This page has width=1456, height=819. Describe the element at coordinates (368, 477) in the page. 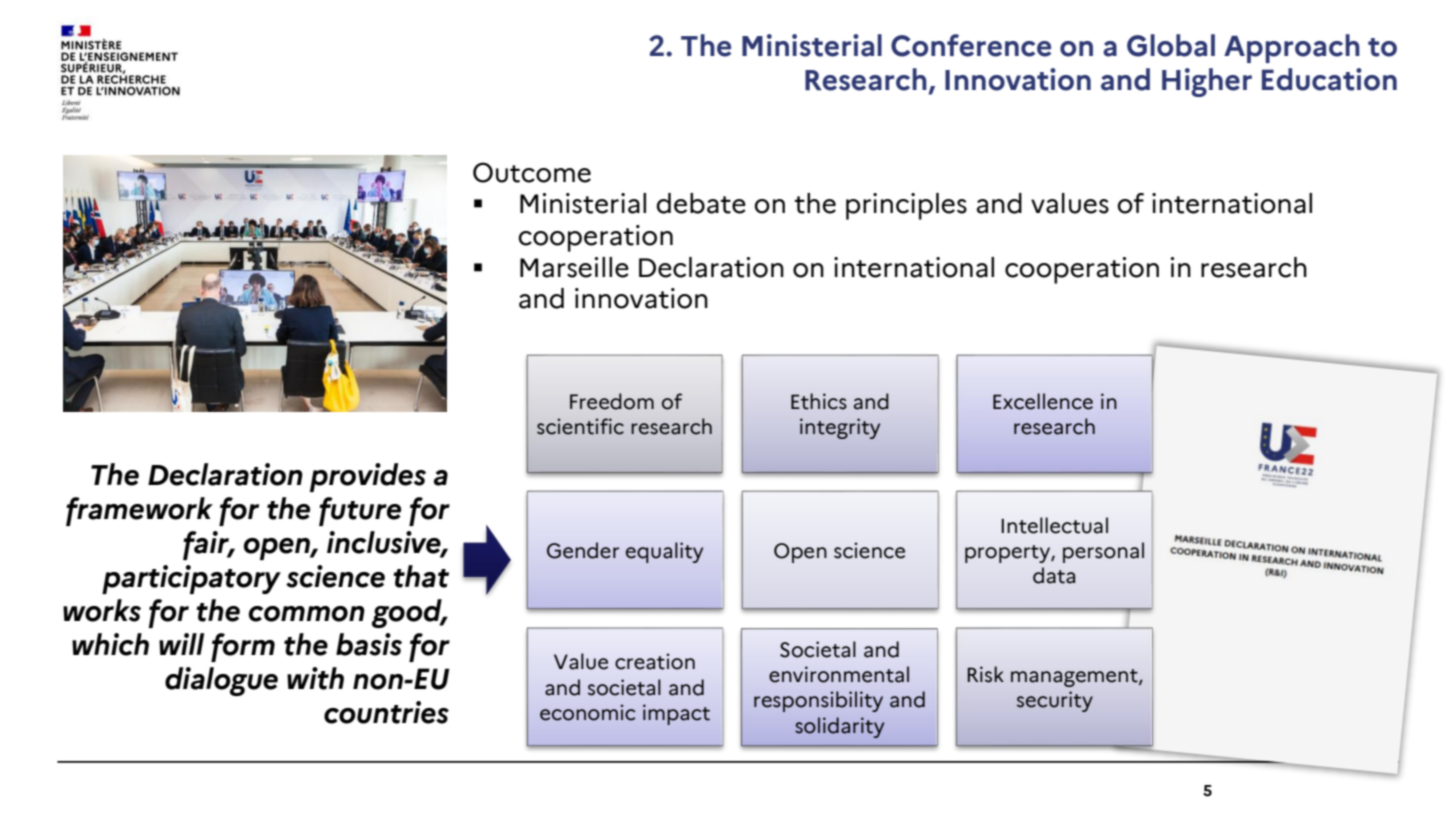

I see `provides` at that location.
